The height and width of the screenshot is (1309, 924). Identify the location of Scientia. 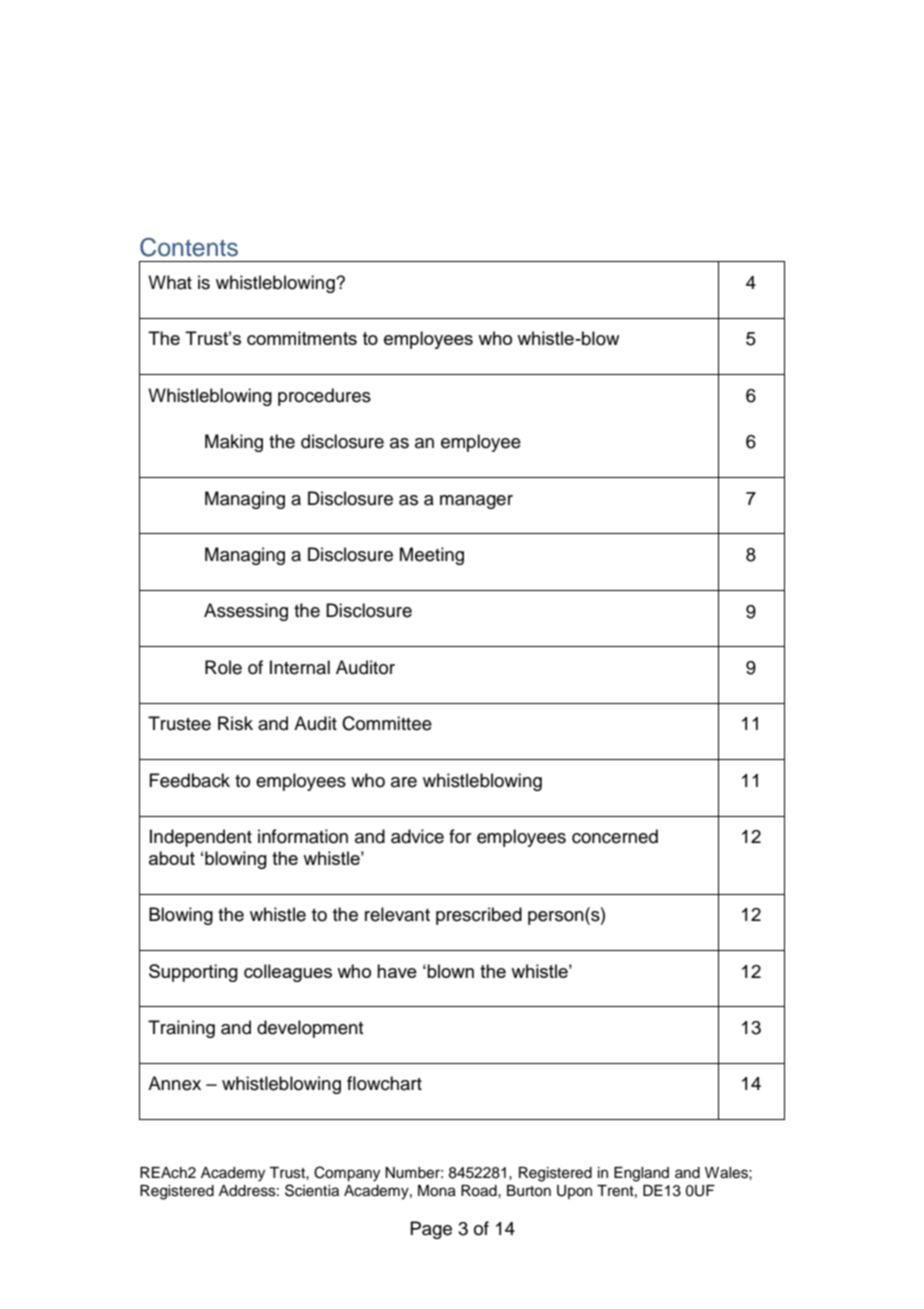
(312, 1190).
